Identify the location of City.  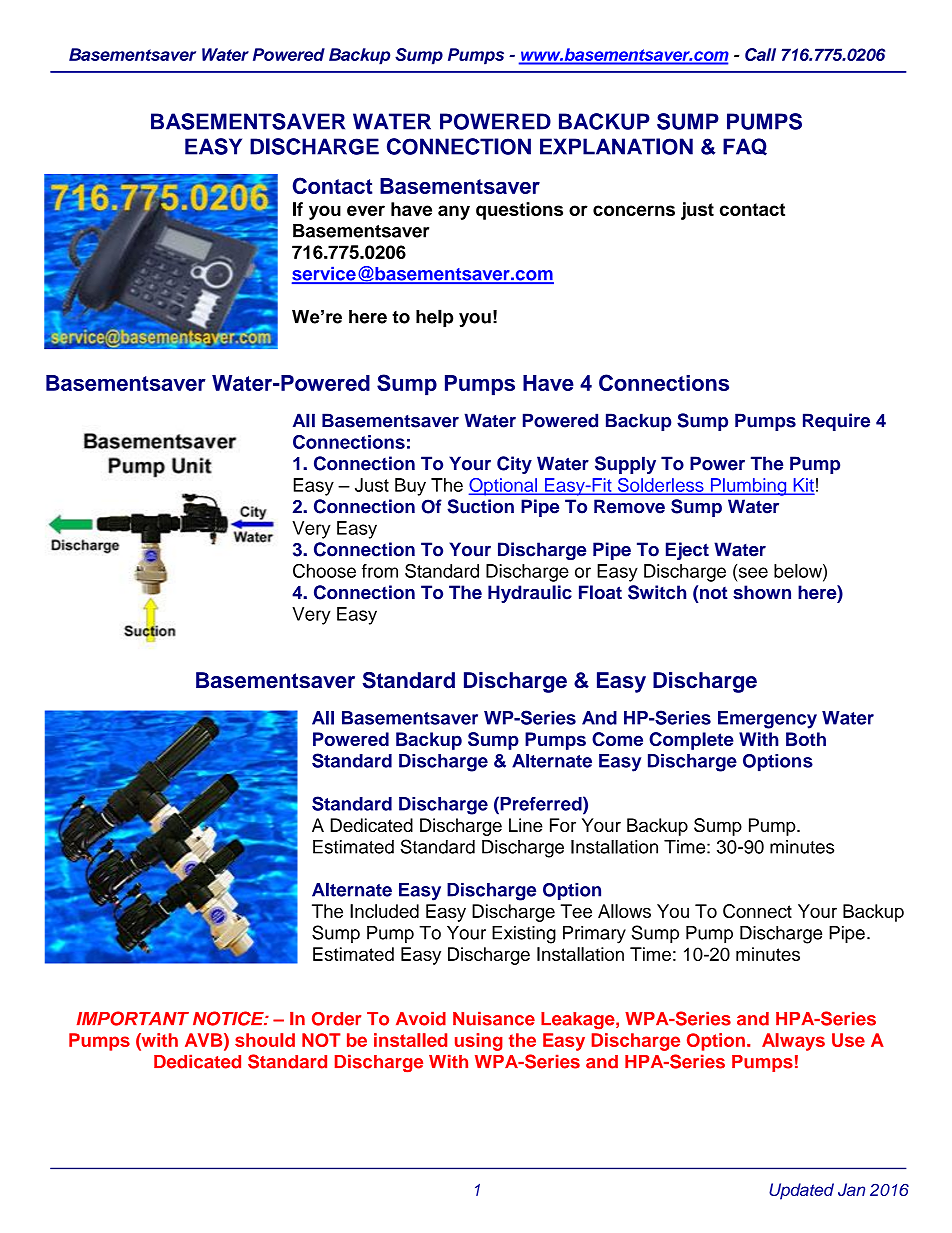
(514, 465).
